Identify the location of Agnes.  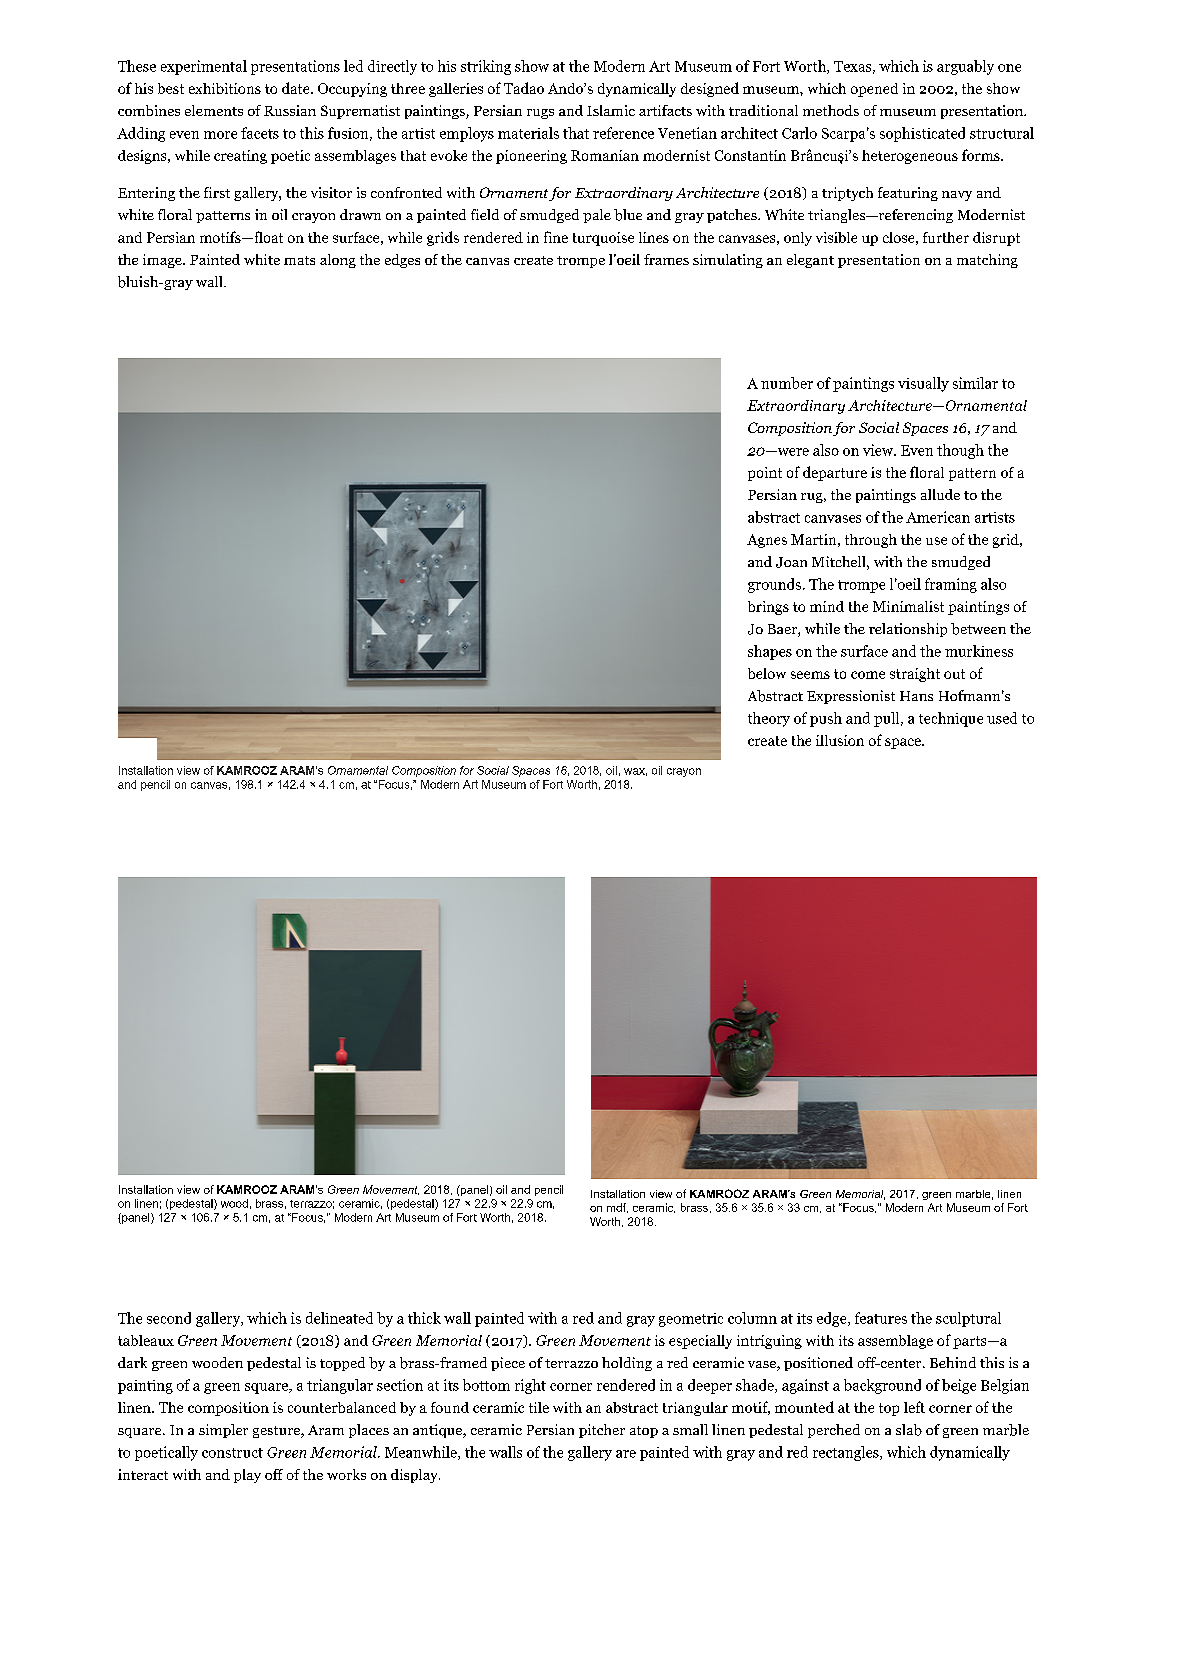
(767, 541).
